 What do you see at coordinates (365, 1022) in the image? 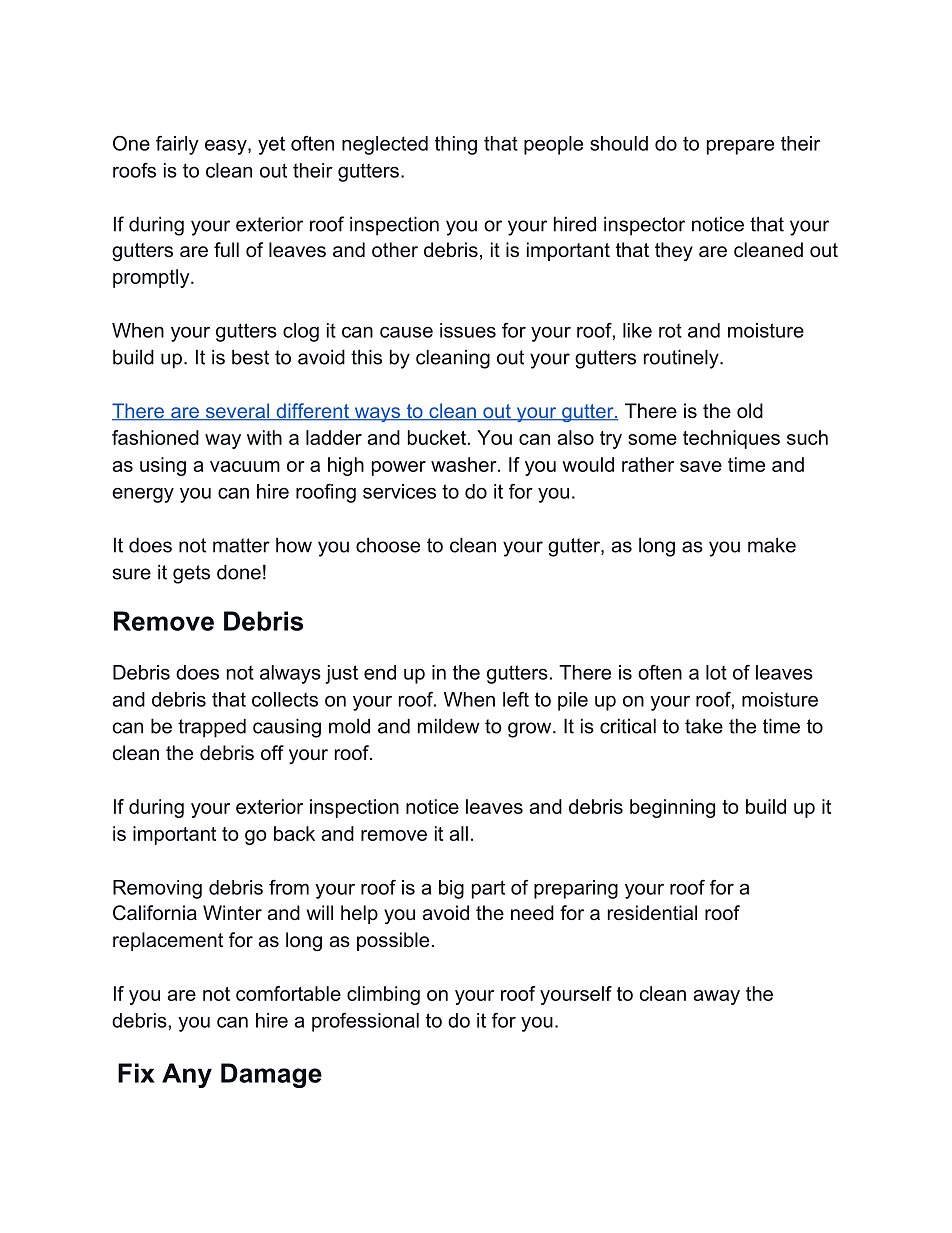
I see `professional` at bounding box center [365, 1022].
